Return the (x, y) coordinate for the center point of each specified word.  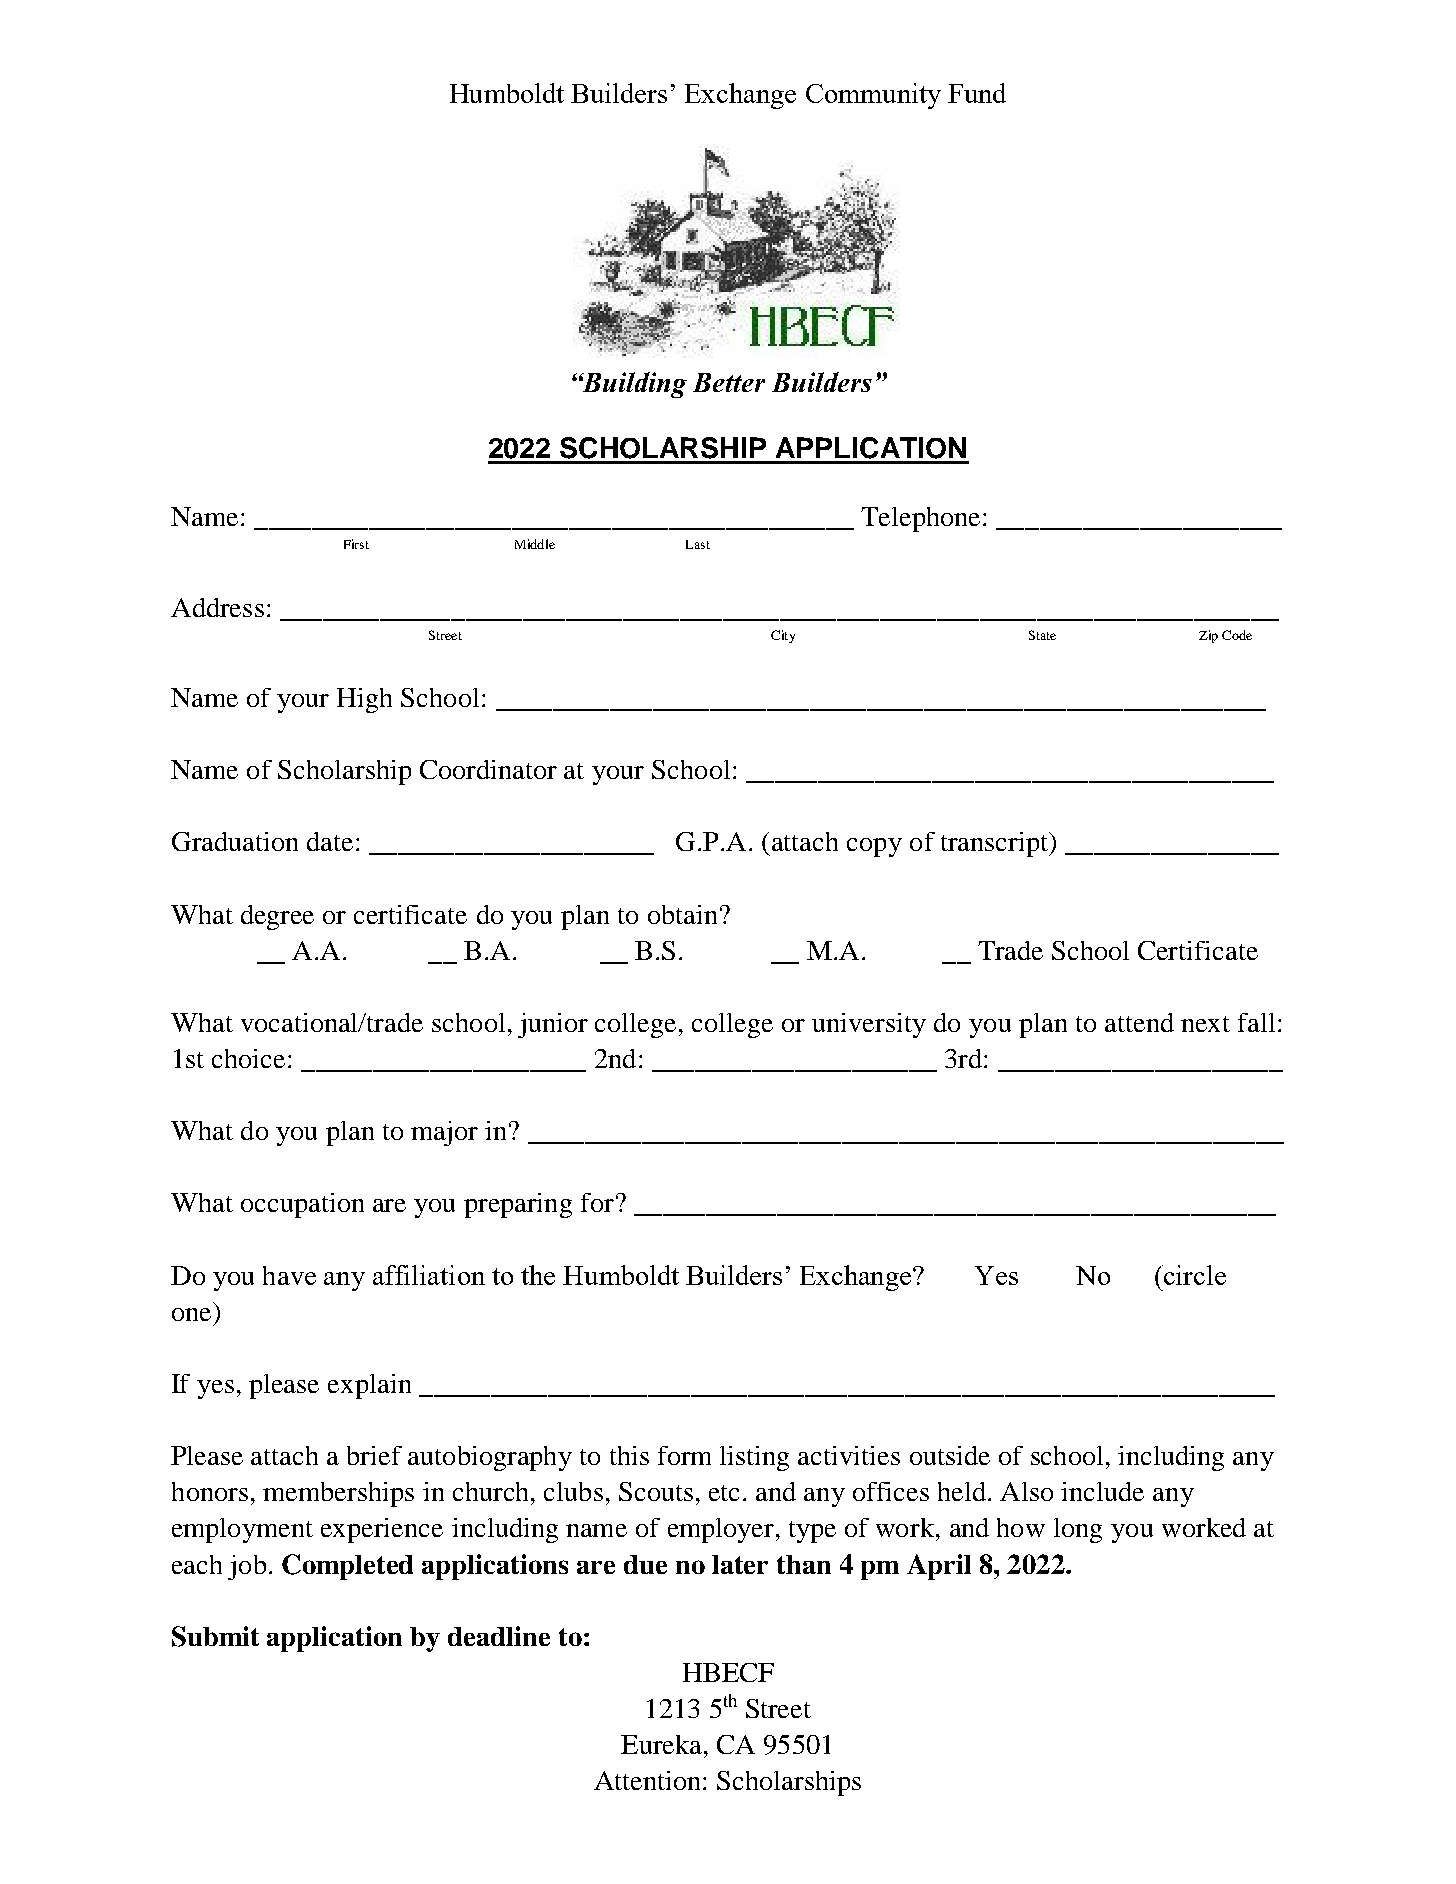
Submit (215, 1636)
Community (873, 96)
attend (1139, 1022)
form (684, 1455)
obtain (682, 914)
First (356, 544)
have (289, 1275)
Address (217, 607)
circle (1194, 1275)
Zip (1208, 636)
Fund (977, 93)
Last (698, 544)
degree (277, 917)
